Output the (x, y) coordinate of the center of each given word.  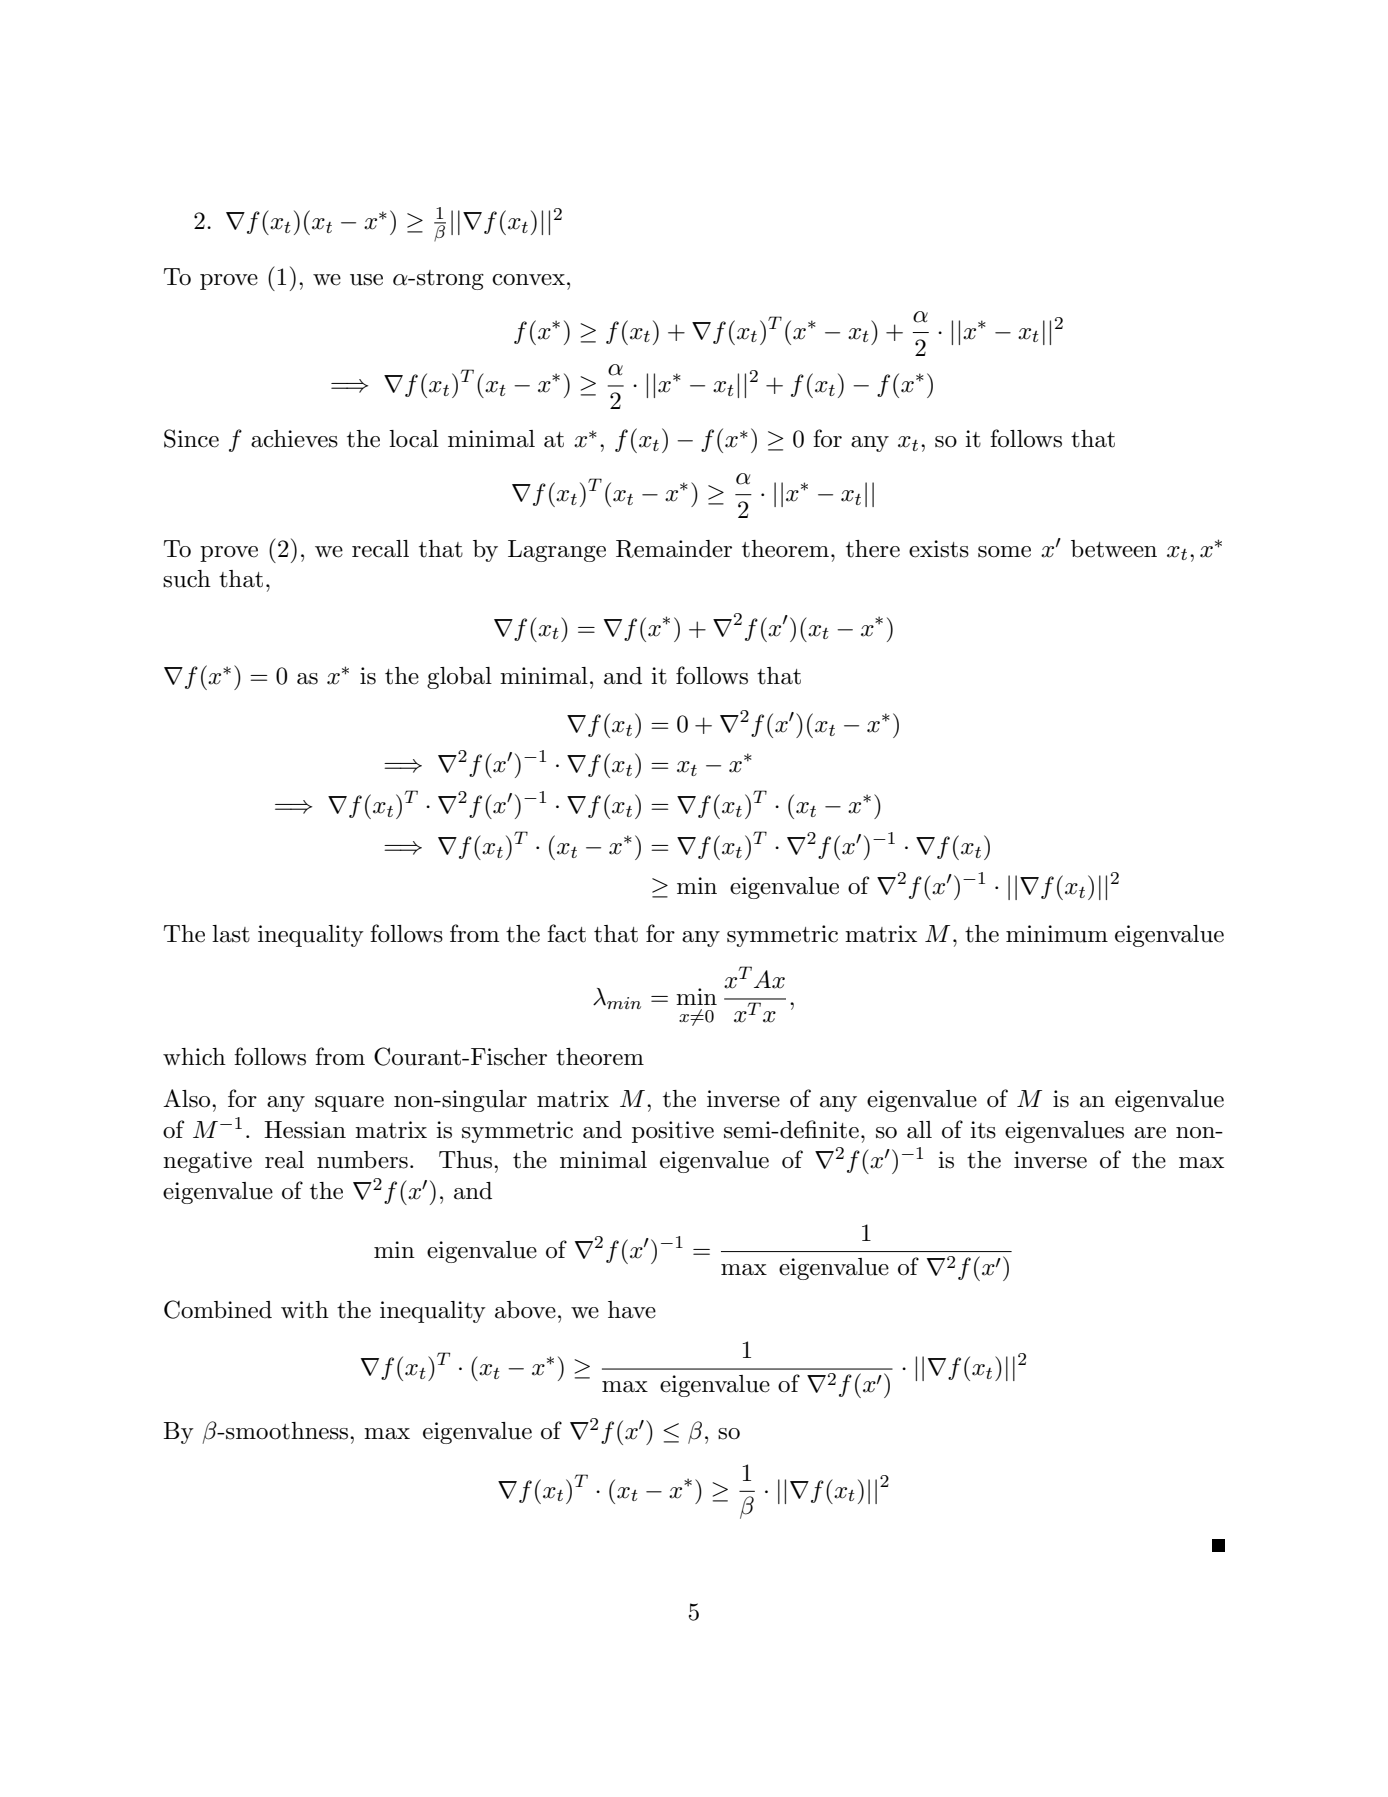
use (366, 280)
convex (528, 280)
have (632, 1310)
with (305, 1310)
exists (939, 549)
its (983, 1130)
